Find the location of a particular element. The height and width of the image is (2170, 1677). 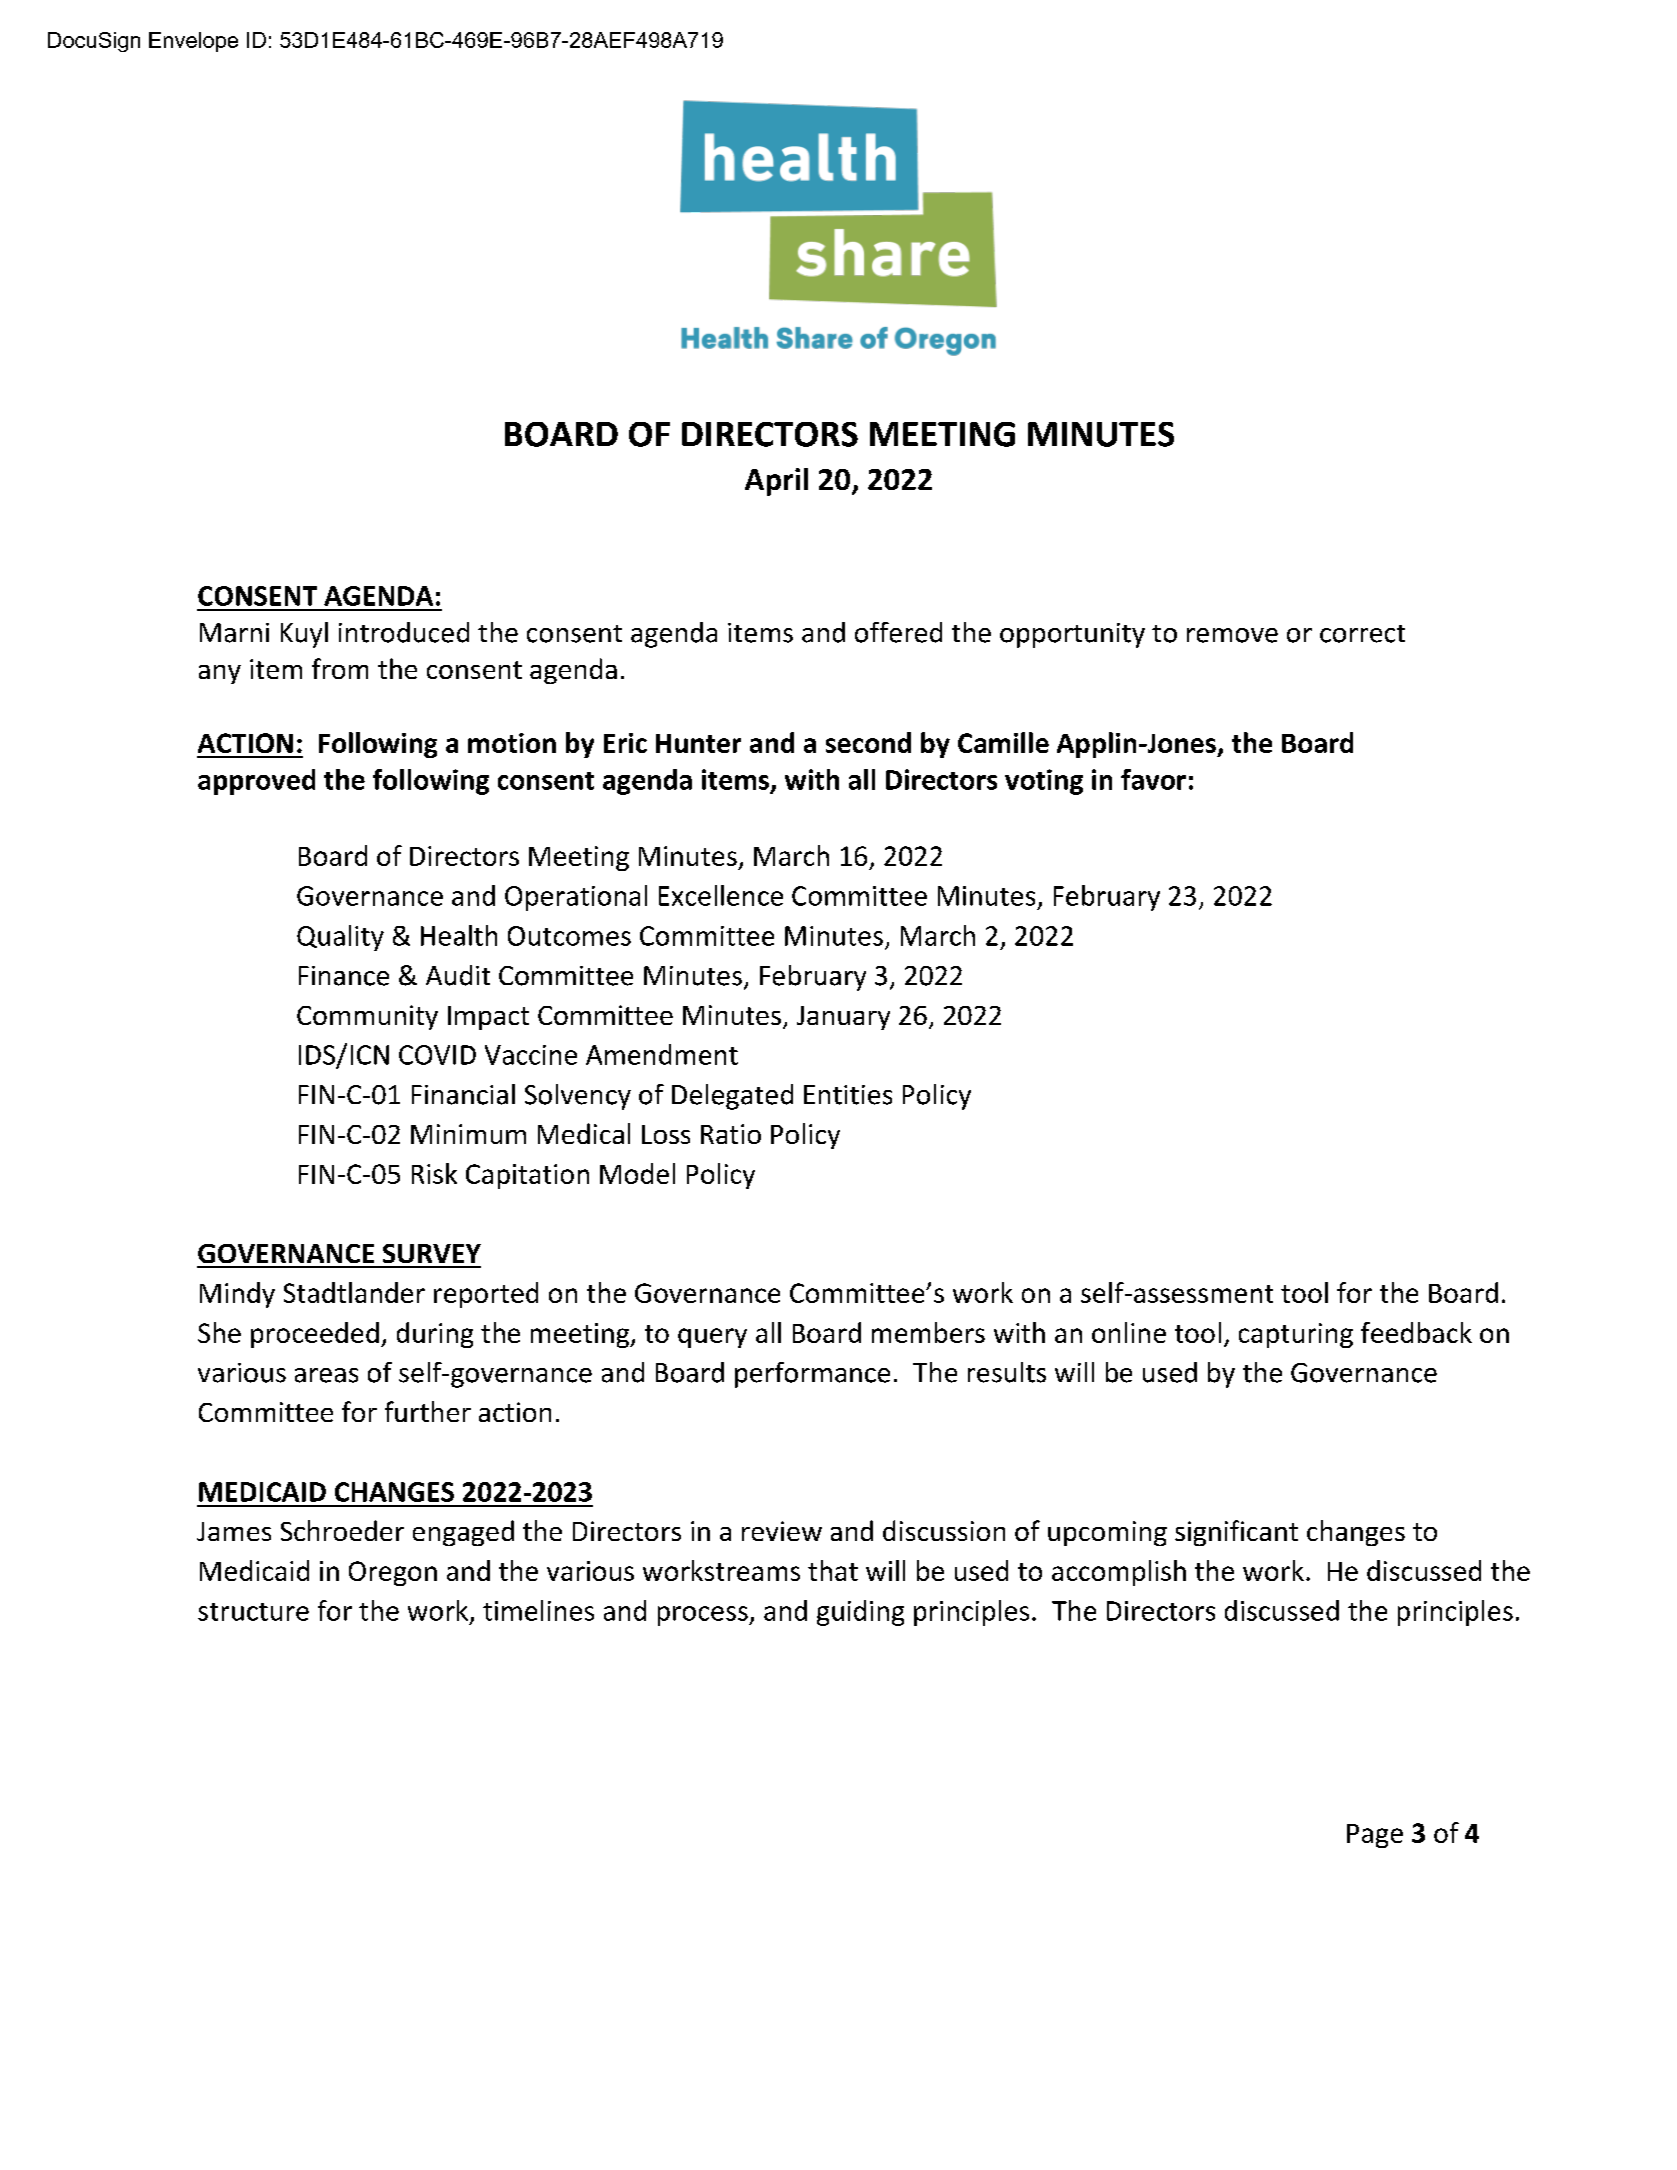

January is located at coordinates (843, 1018).
